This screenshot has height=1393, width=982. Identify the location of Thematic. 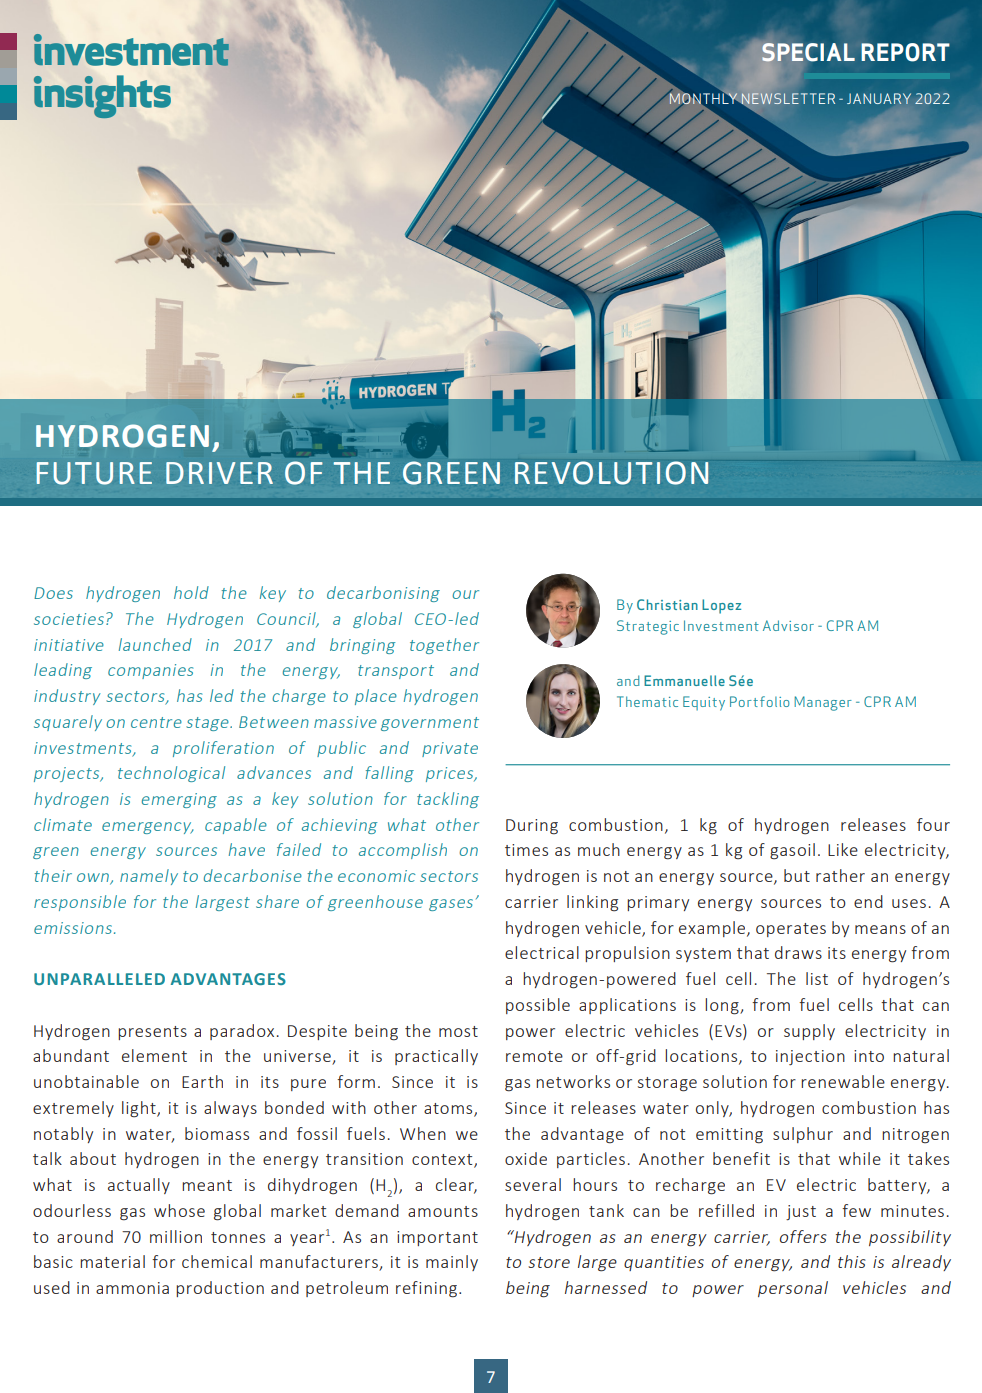
(647, 701).
